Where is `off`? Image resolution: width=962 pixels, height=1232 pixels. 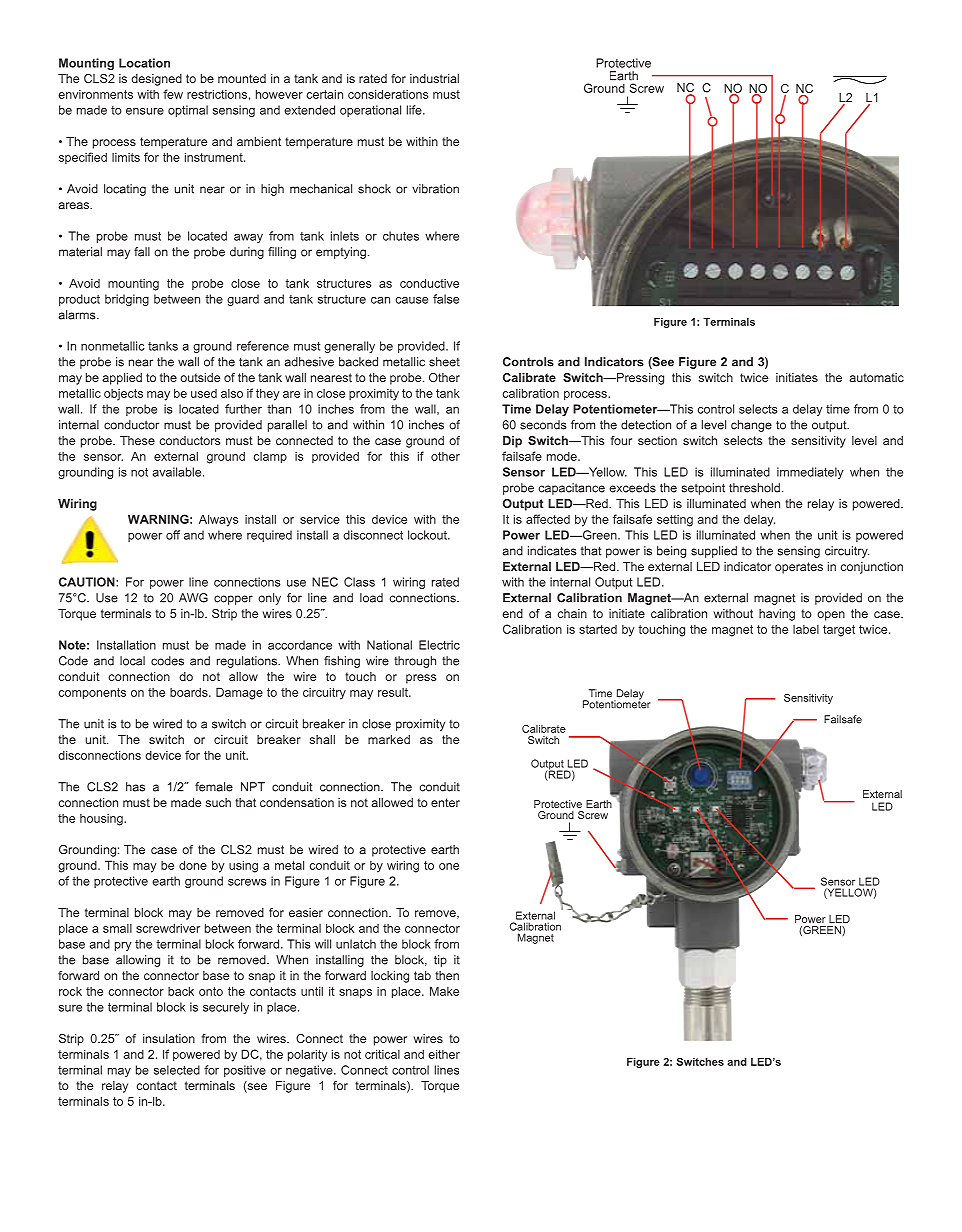 off is located at coordinates (173, 535).
